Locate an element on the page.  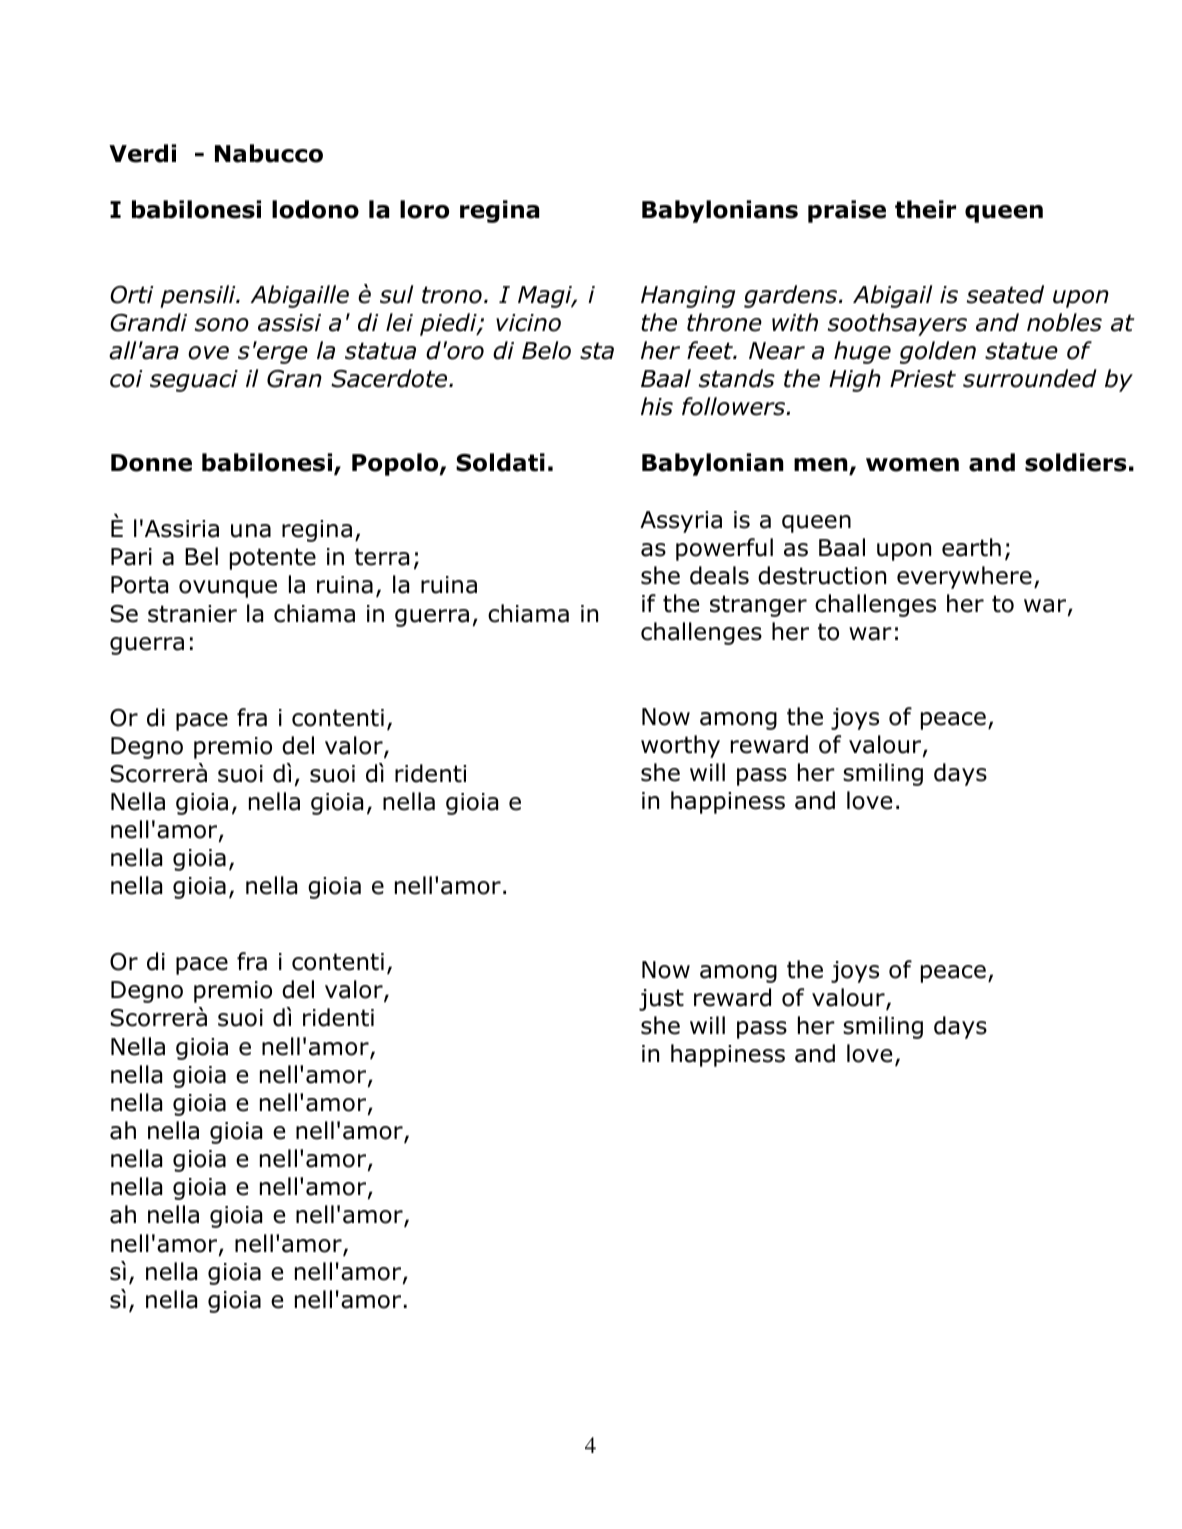
loro is located at coordinates (424, 209).
